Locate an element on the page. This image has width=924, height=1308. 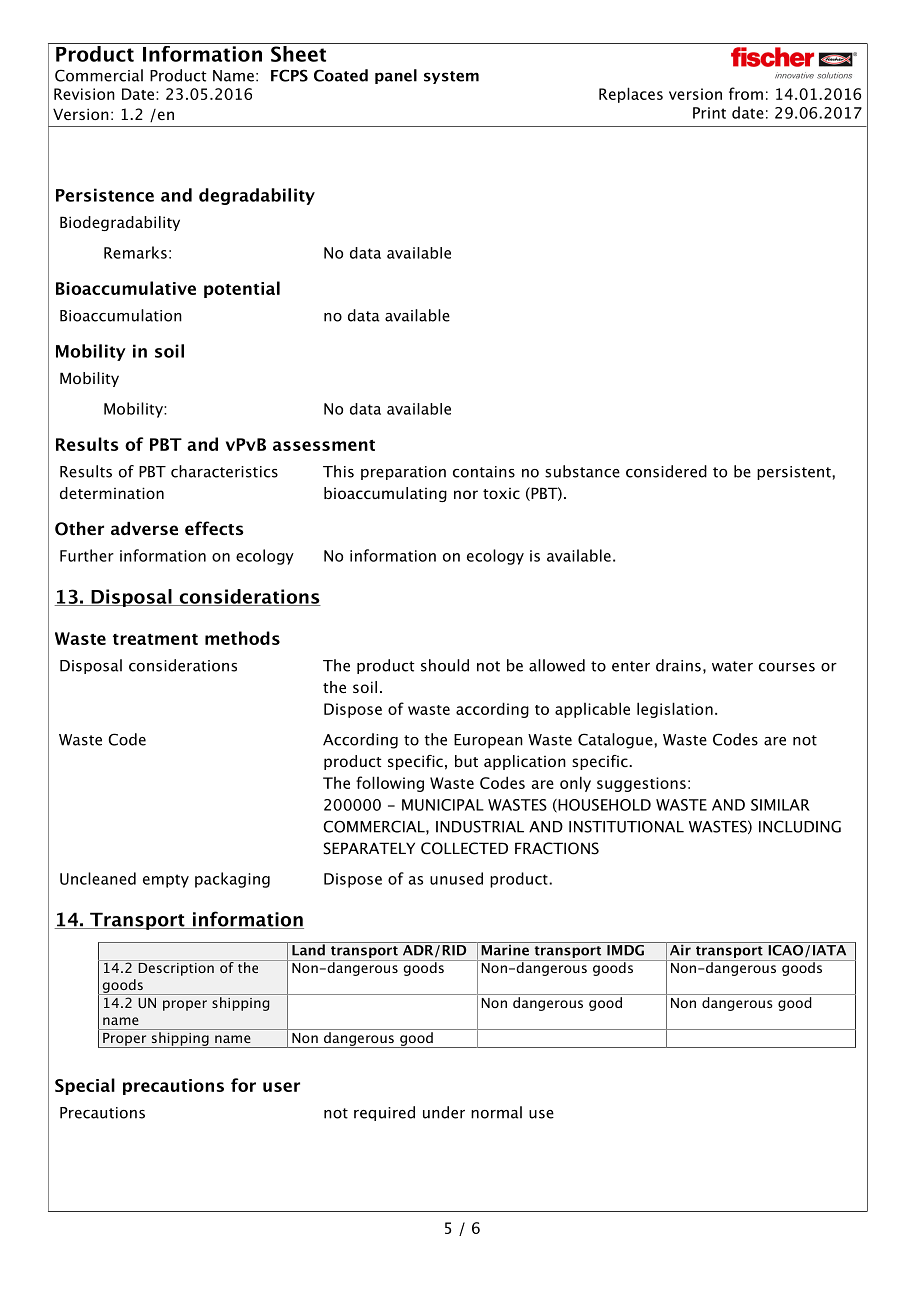
Air is located at coordinates (680, 949).
